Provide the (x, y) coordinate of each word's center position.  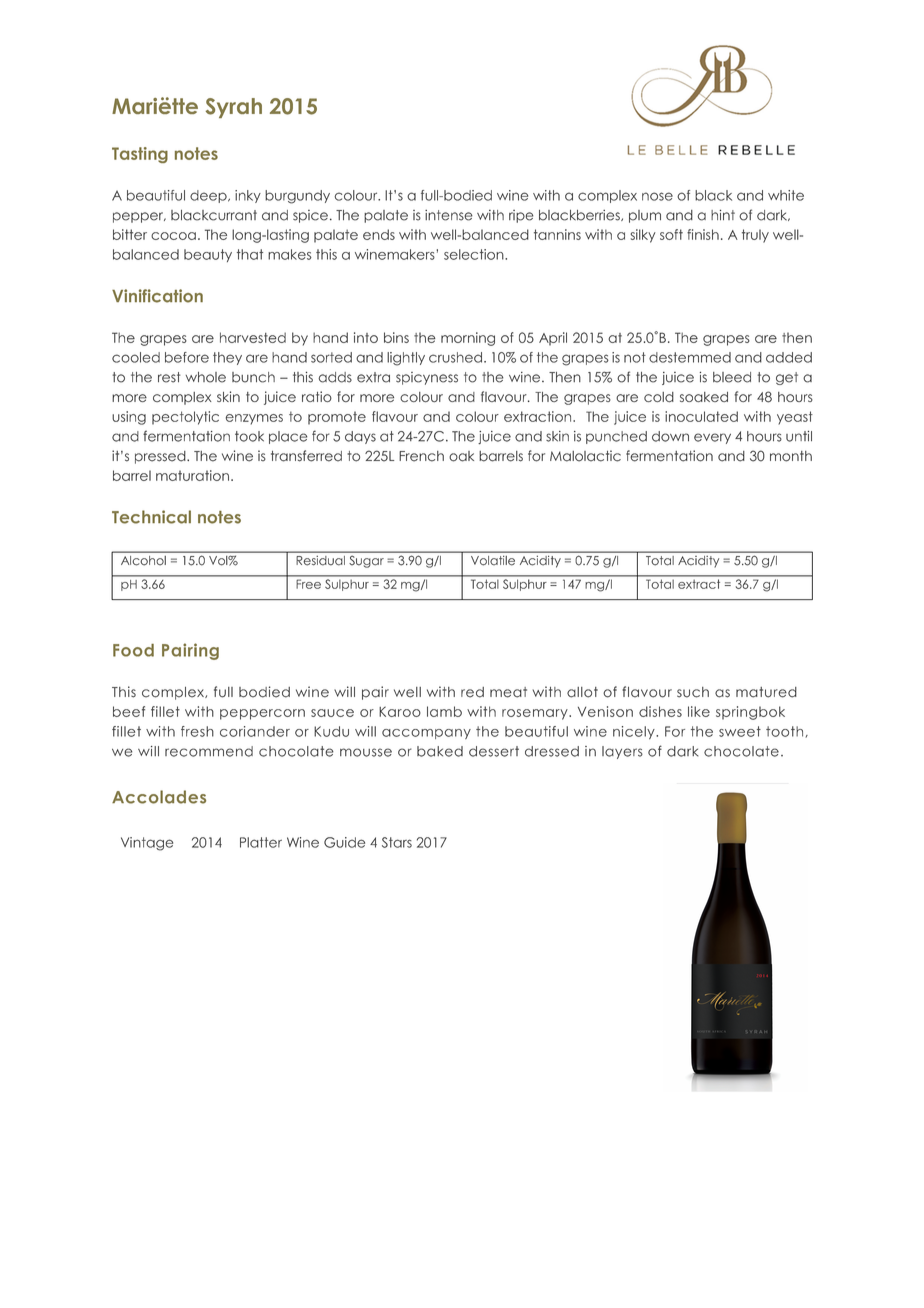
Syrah (234, 108)
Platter (261, 842)
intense (449, 215)
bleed (732, 377)
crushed (455, 357)
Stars (397, 842)
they (227, 358)
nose (657, 196)
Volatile (493, 560)
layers (622, 752)
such (693, 692)
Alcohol (143, 560)
